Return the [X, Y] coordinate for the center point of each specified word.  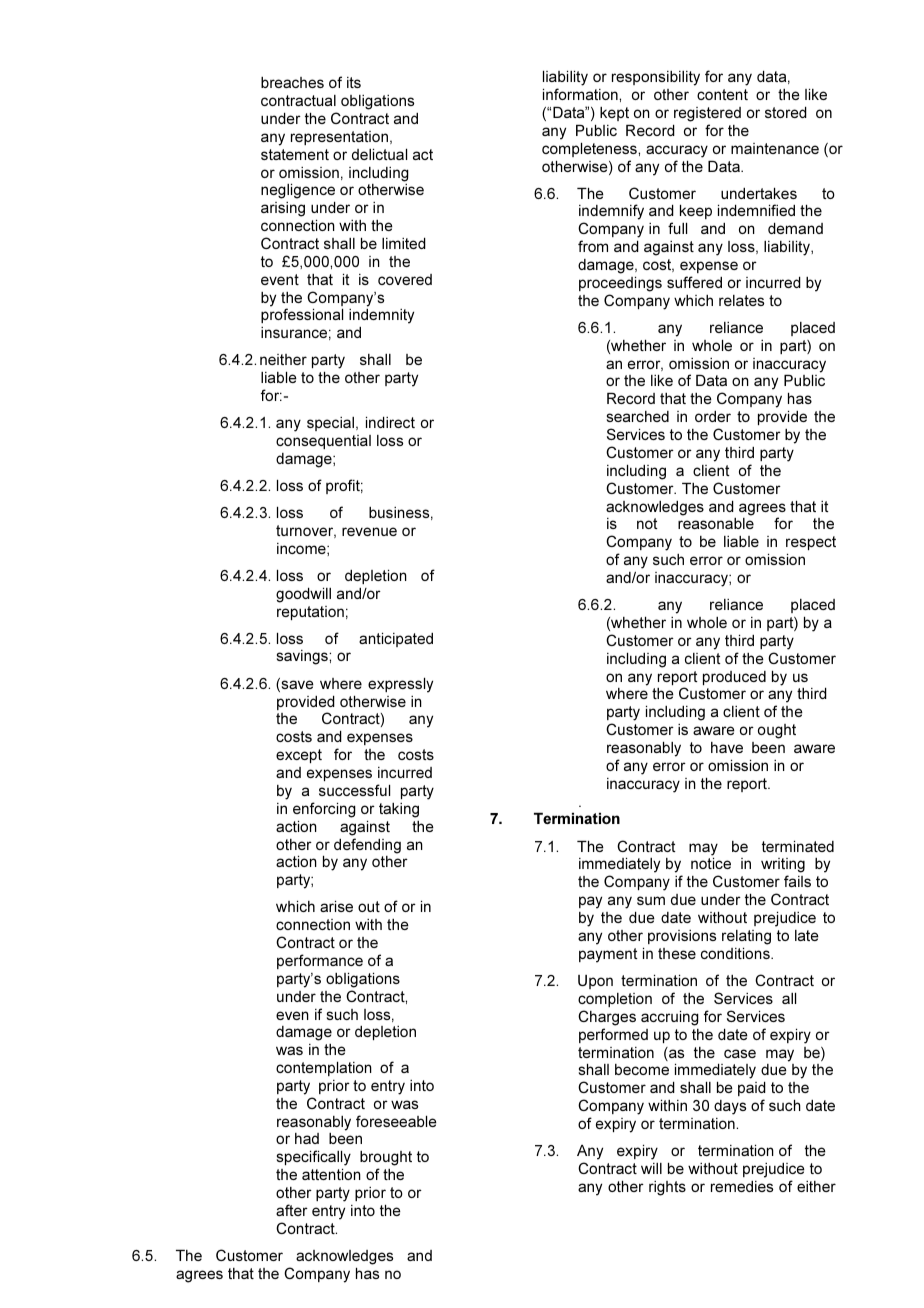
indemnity [381, 316]
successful [354, 790]
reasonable [716, 523]
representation [339, 138]
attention [331, 1174]
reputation [310, 613]
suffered [694, 282]
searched [638, 416]
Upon [595, 982]
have [727, 747]
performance [320, 961]
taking [399, 810]
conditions [736, 953]
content [722, 94]
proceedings [620, 284]
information [581, 94]
